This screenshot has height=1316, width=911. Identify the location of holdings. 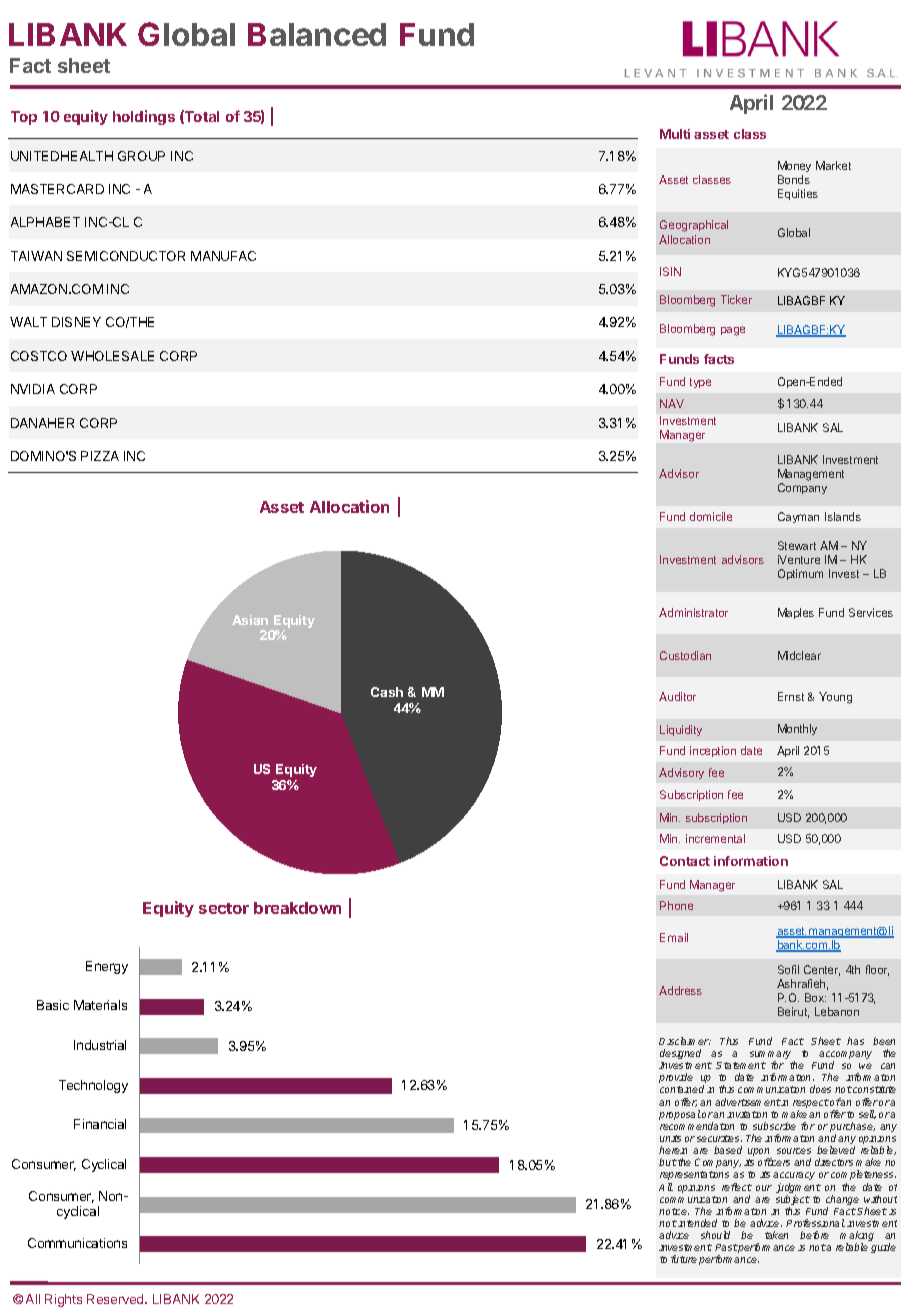
(144, 117).
